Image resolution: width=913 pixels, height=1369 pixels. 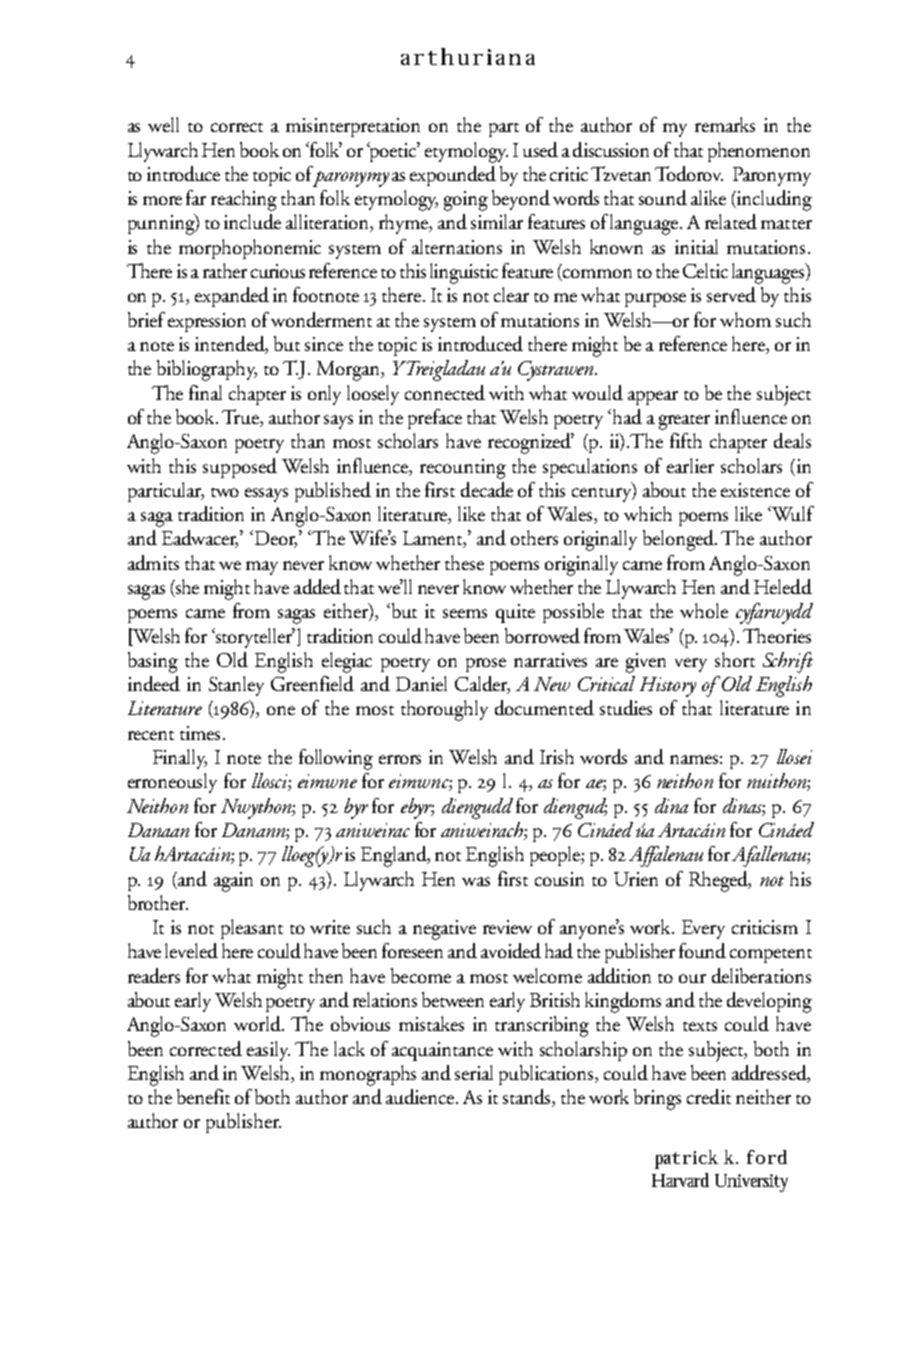 What do you see at coordinates (725, 124) in the screenshot?
I see `remarks` at bounding box center [725, 124].
